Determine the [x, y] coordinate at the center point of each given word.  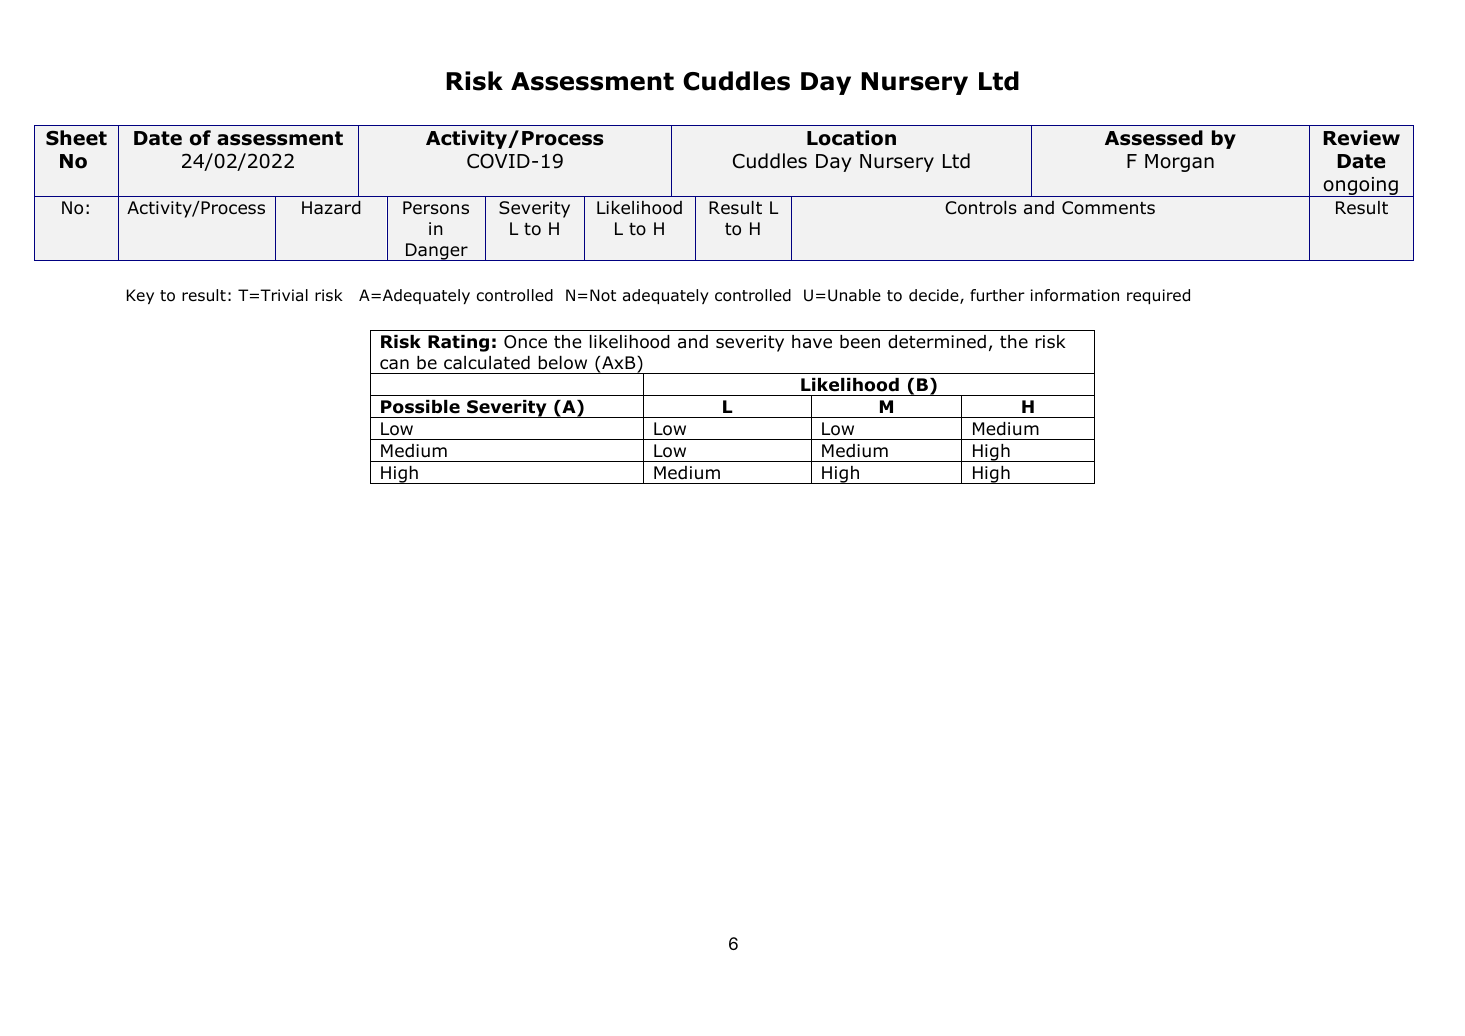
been [860, 342]
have [812, 342]
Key [140, 296]
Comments [1108, 208]
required [1158, 296]
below [563, 363]
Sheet [76, 138]
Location [851, 138]
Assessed [1154, 138]
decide [935, 296]
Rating [458, 343]
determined [937, 342]
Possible [420, 407]
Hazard [331, 208]
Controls [981, 208]
